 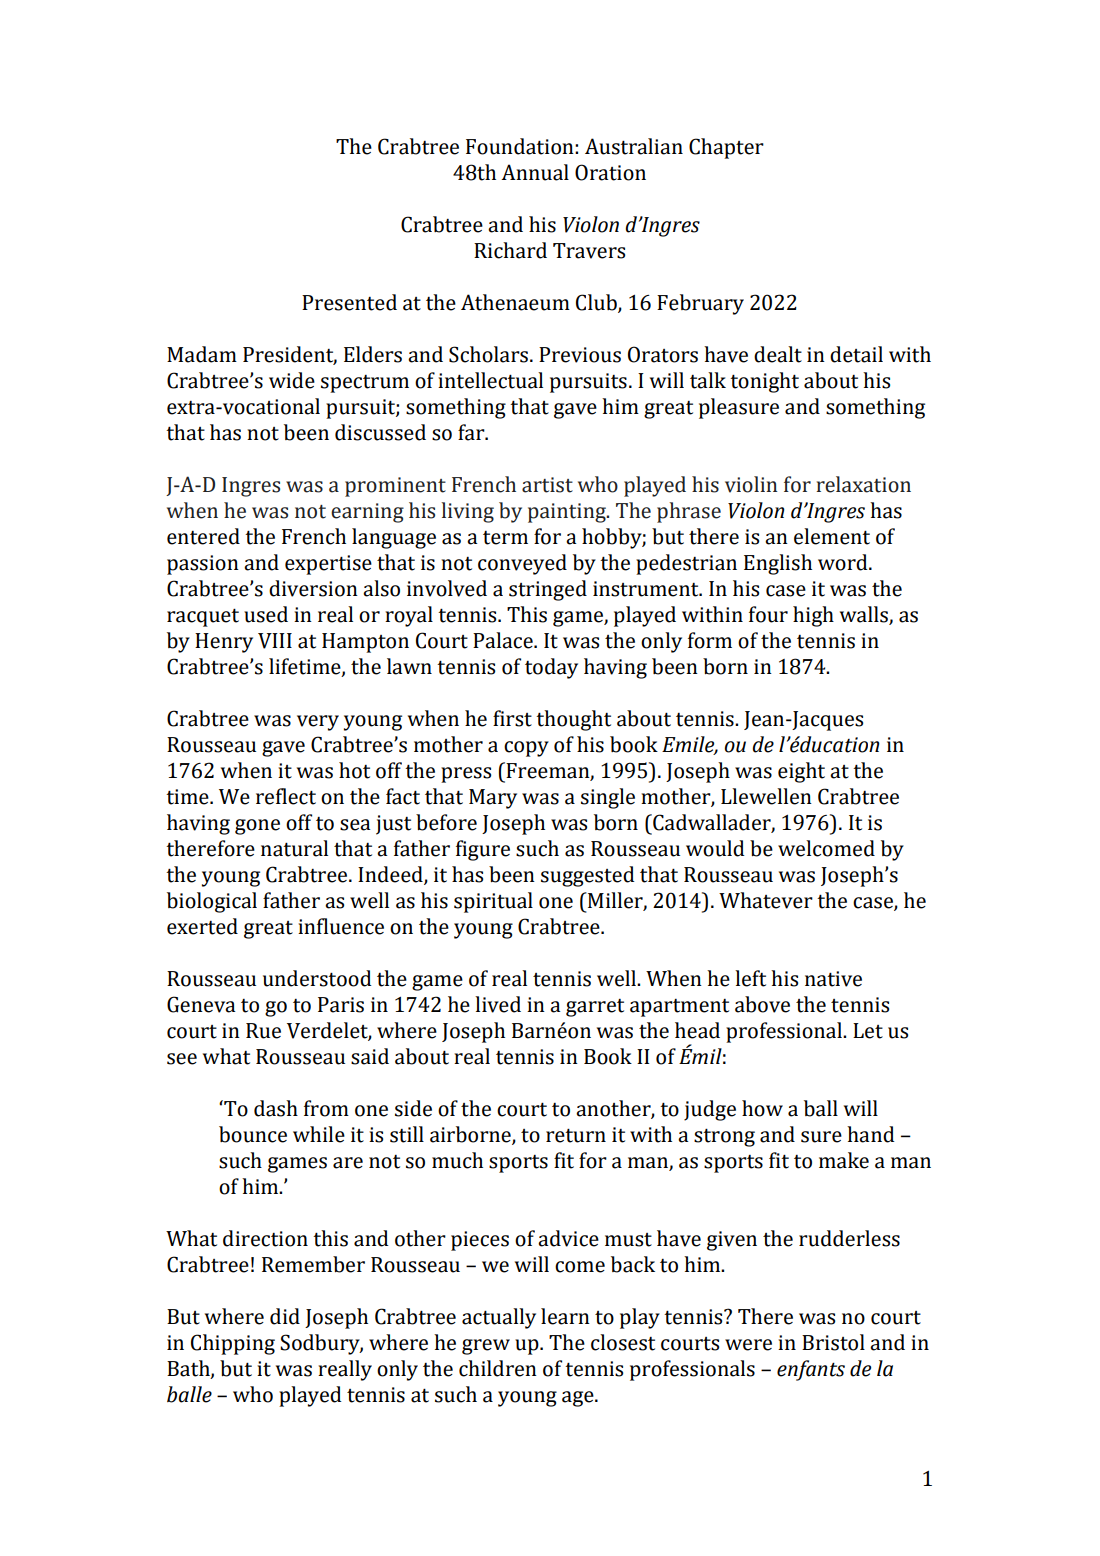 What do you see at coordinates (285, 1316) in the screenshot?
I see `did` at bounding box center [285, 1316].
